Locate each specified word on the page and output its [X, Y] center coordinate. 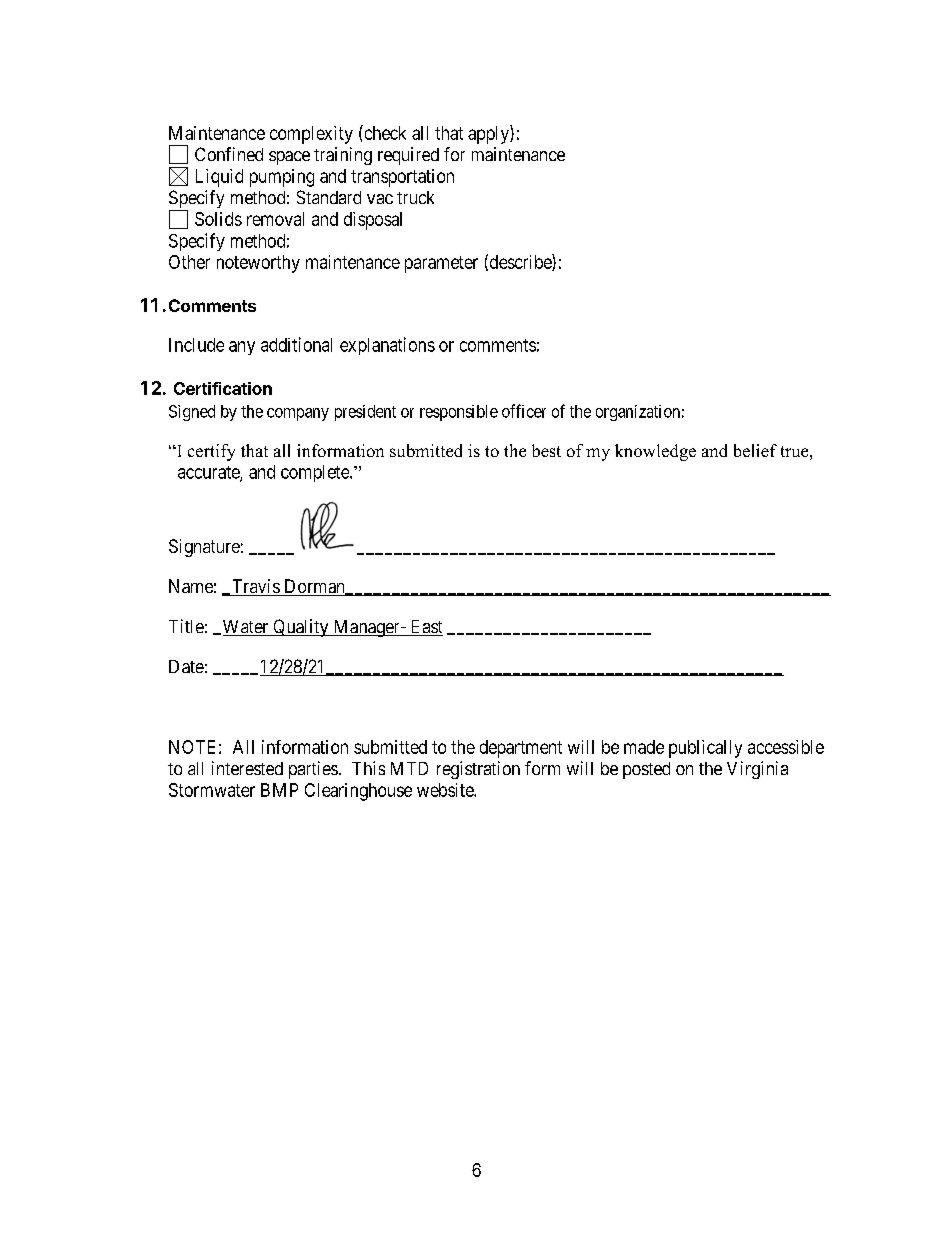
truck [415, 197]
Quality [301, 628]
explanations [387, 346]
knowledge [655, 452]
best [546, 450]
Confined [229, 154]
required [408, 156]
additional [296, 344]
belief [755, 450]
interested [247, 768]
